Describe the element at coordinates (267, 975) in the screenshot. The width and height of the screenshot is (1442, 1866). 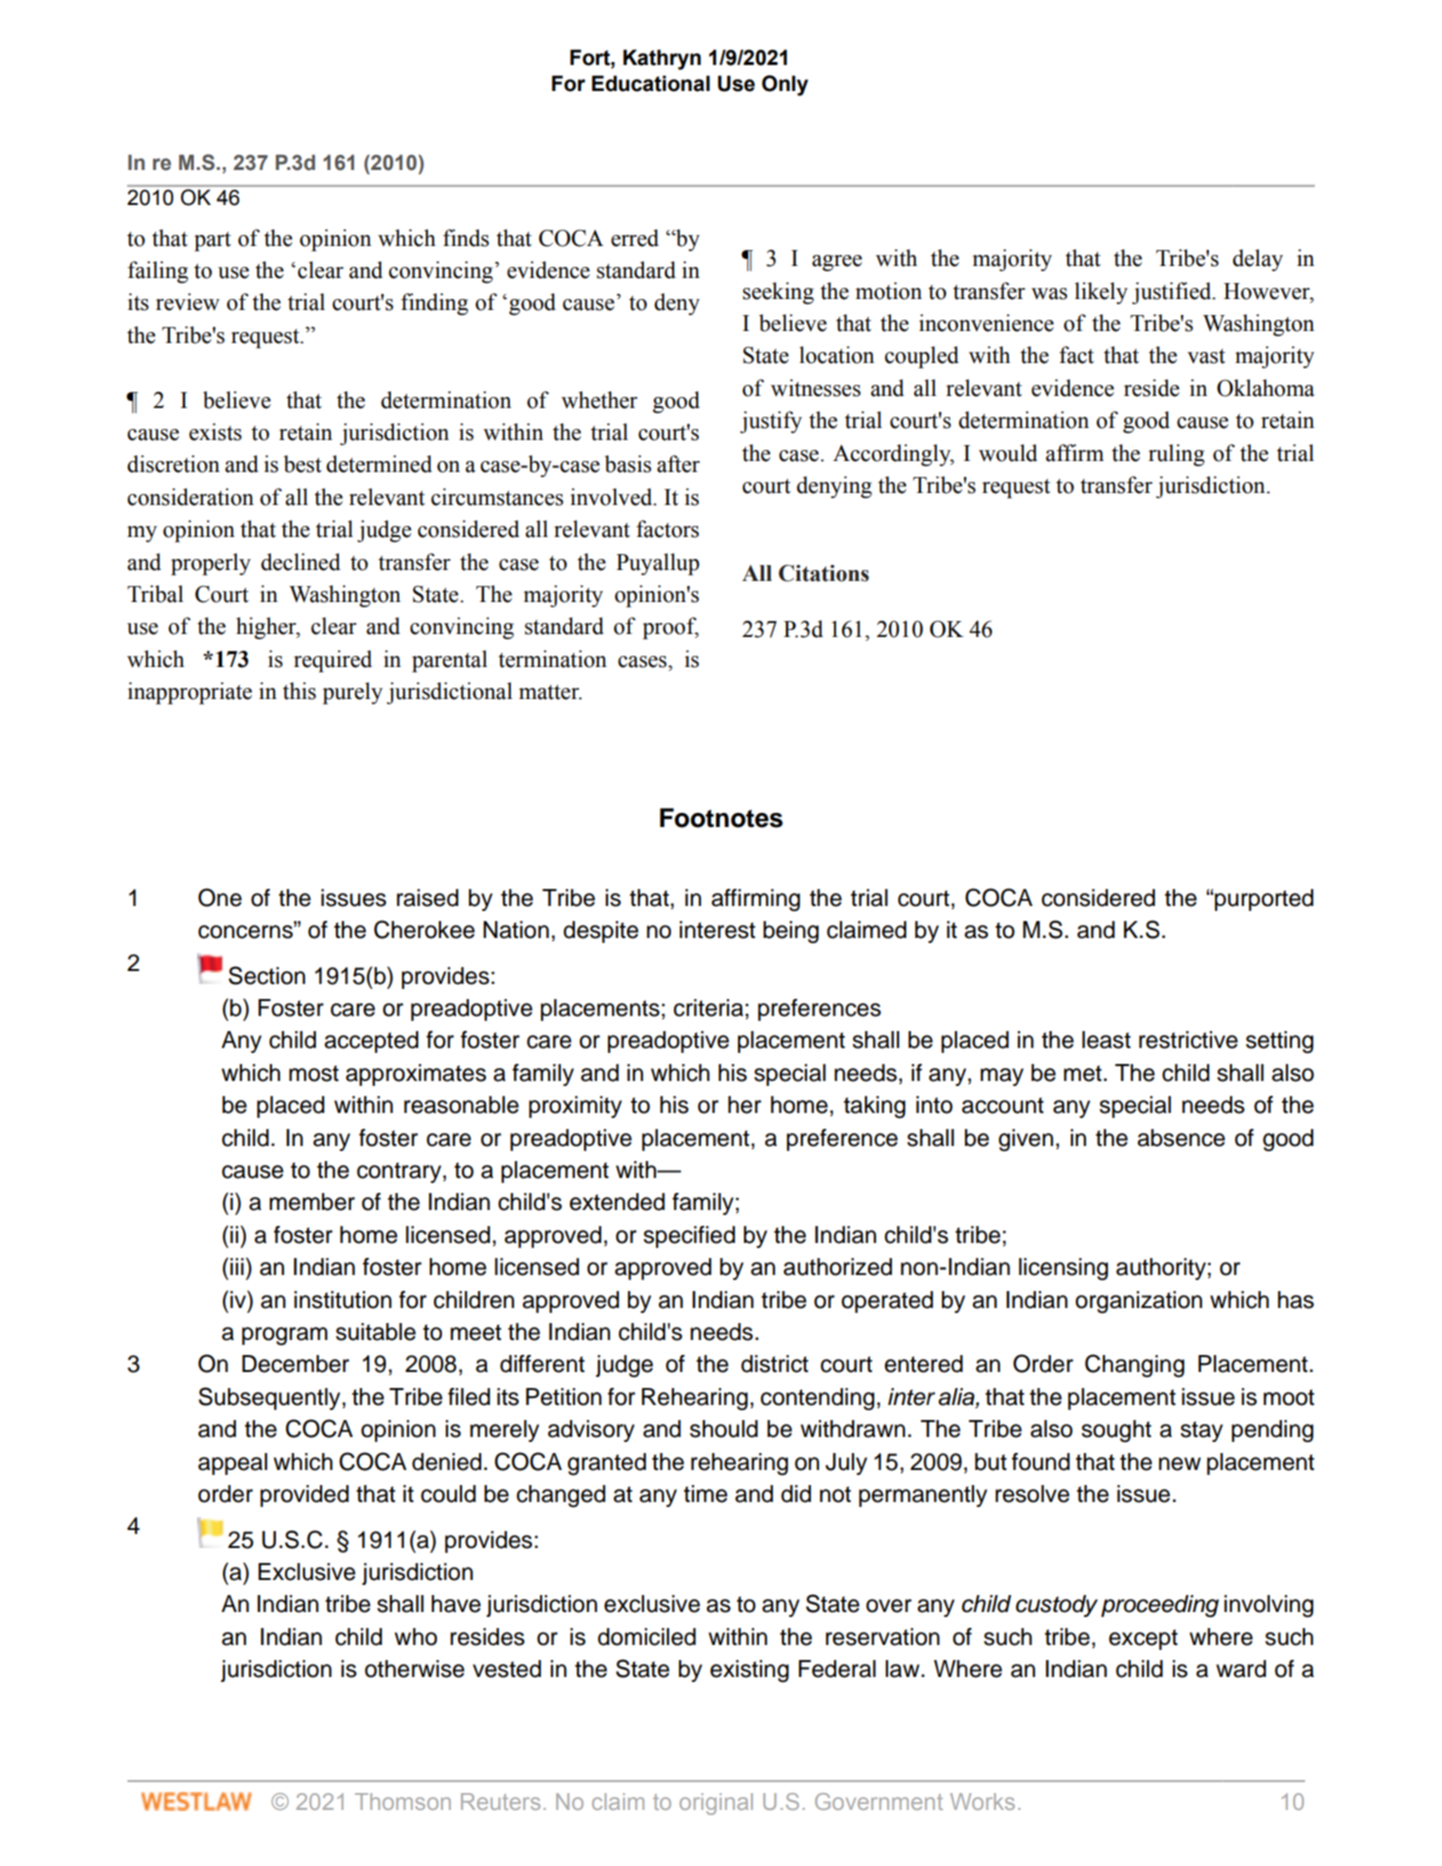
I see `Section` at that location.
